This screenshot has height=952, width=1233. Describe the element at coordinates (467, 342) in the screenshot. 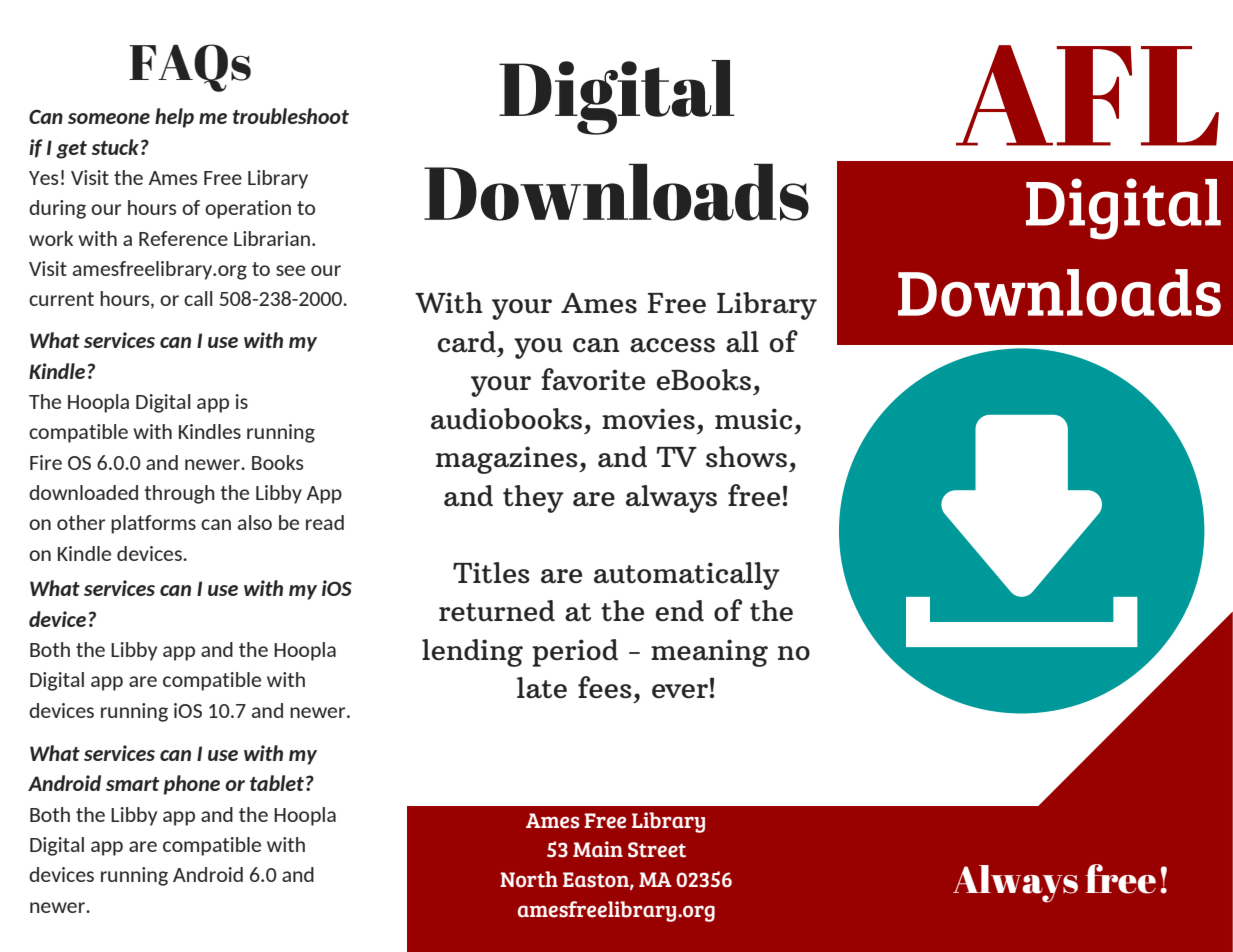

I see `card` at that location.
